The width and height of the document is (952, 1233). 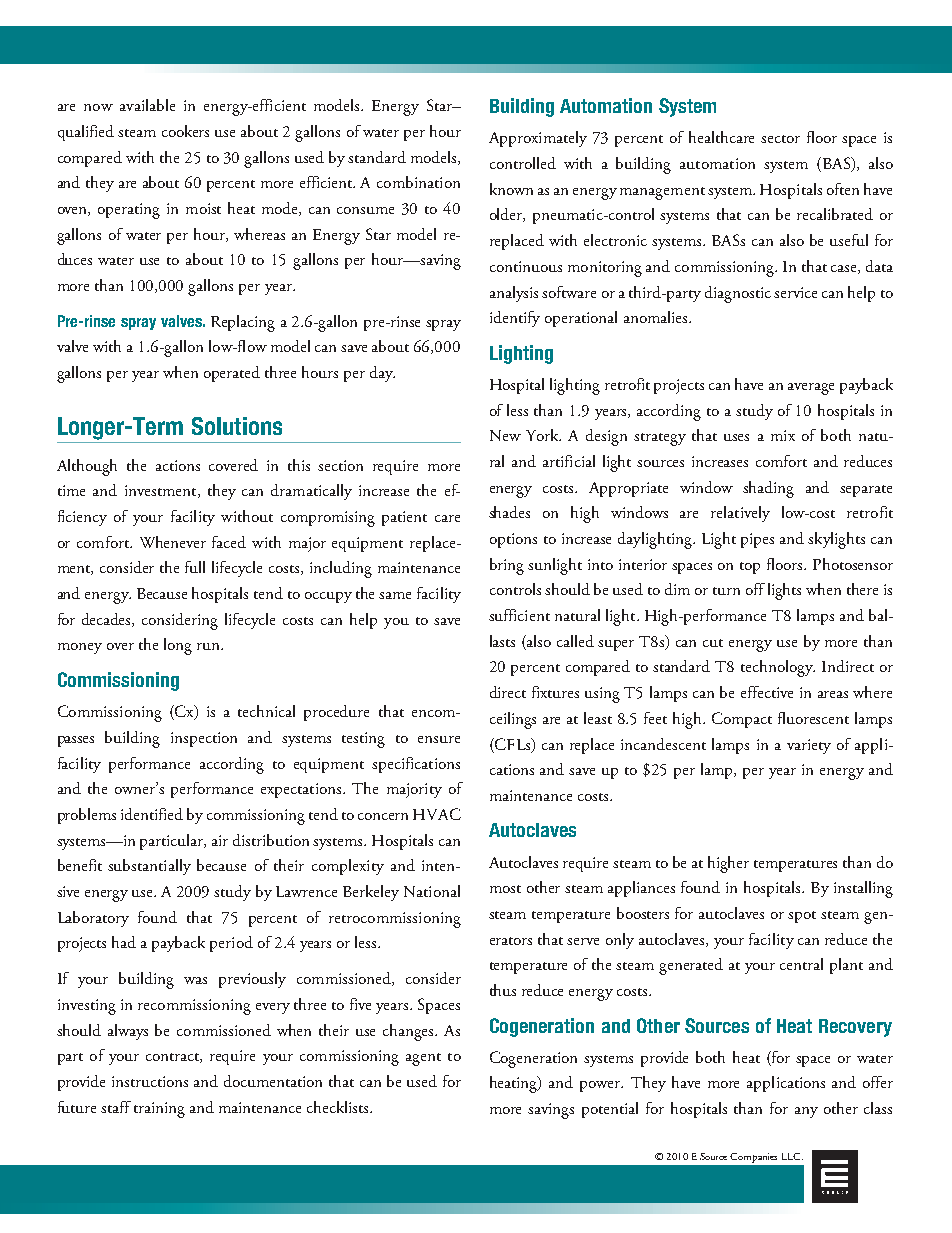 I want to click on shading, so click(x=768, y=489).
